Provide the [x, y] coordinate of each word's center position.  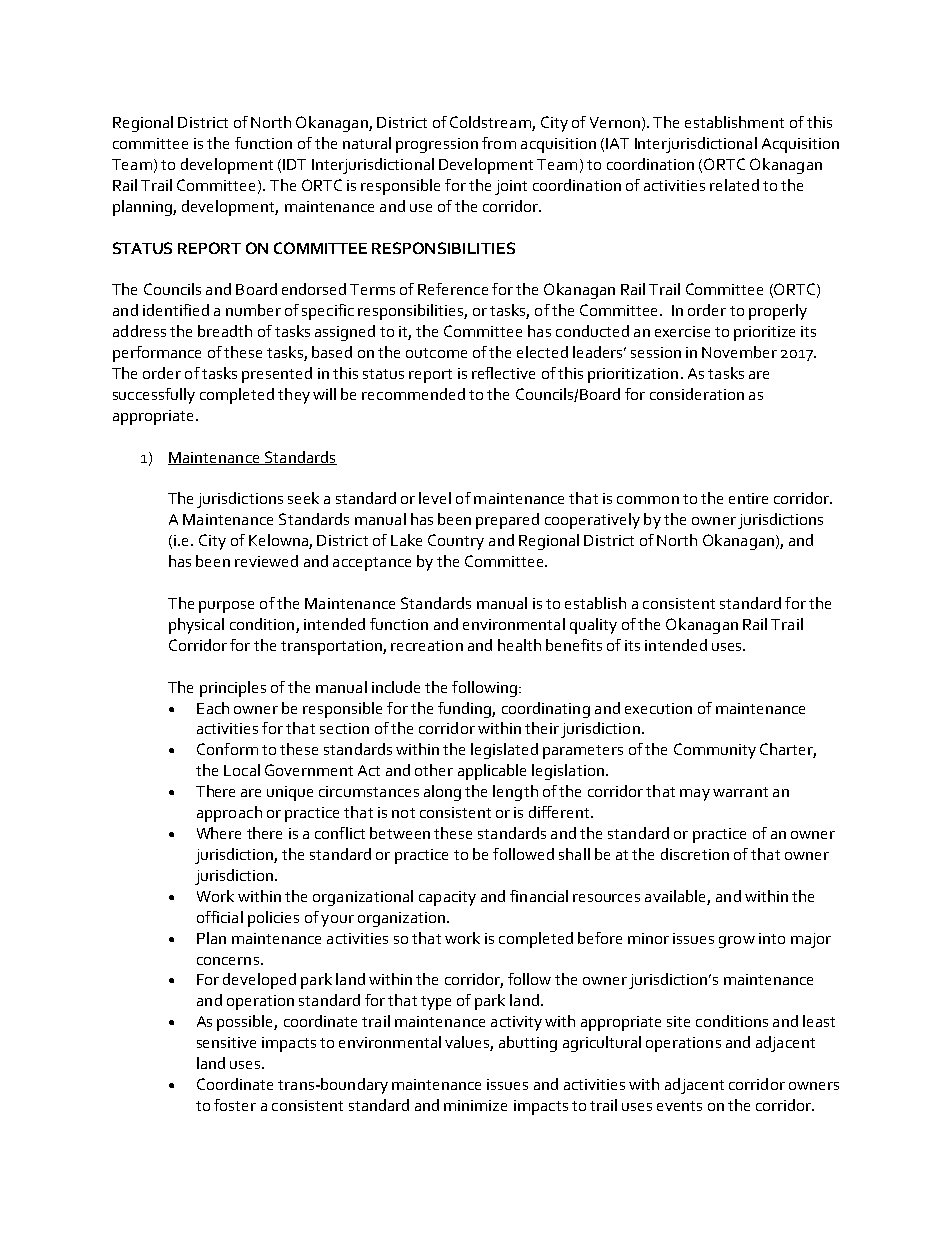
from [499, 143]
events [679, 1106]
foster [235, 1105]
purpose [226, 607]
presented [277, 375]
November [739, 352]
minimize [475, 1105]
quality [593, 626]
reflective [503, 373]
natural [367, 143]
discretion [695, 854]
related [734, 185]
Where [219, 833]
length [515, 793]
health [519, 645]
